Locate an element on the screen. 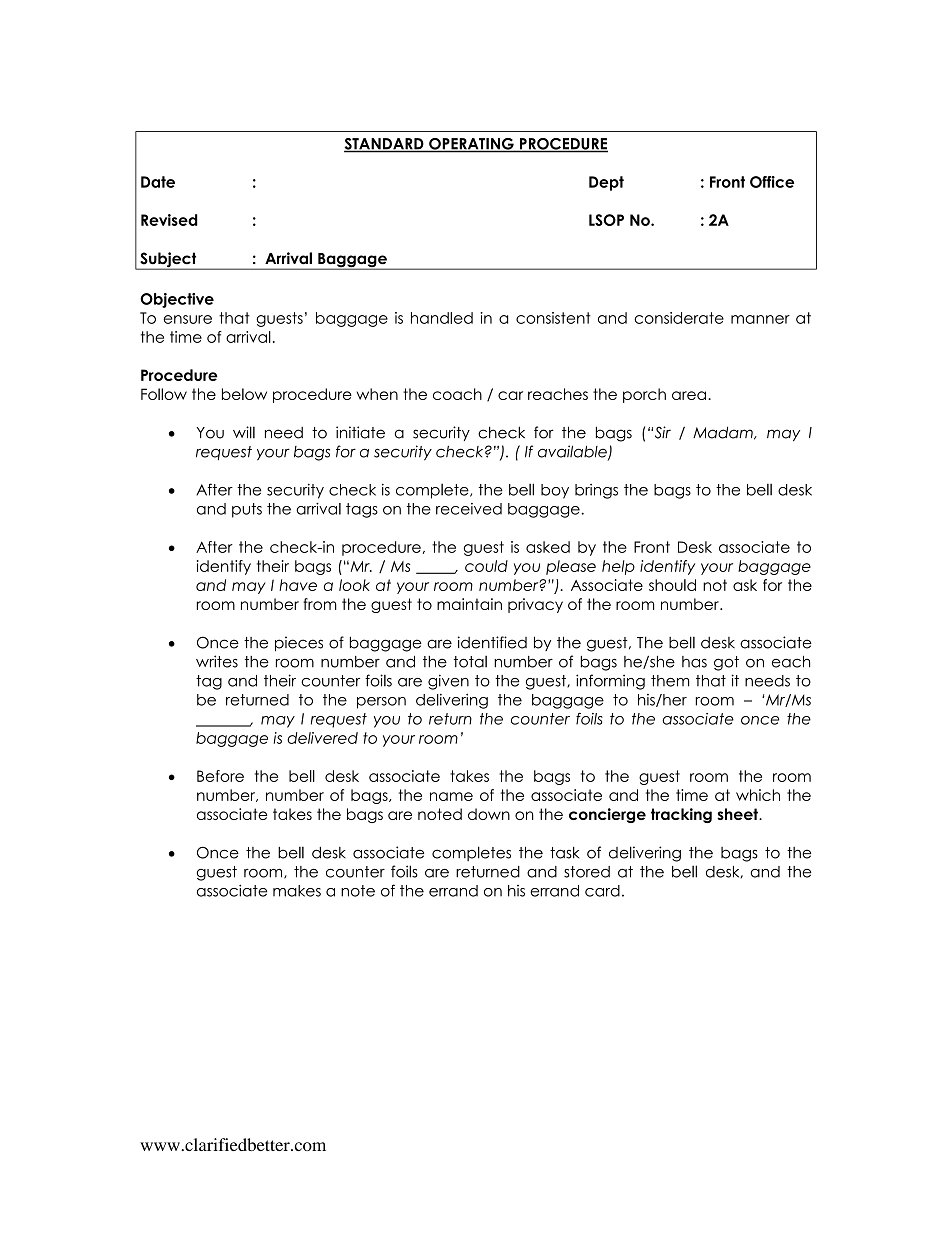 This screenshot has width=952, height=1233. below is located at coordinates (244, 394).
